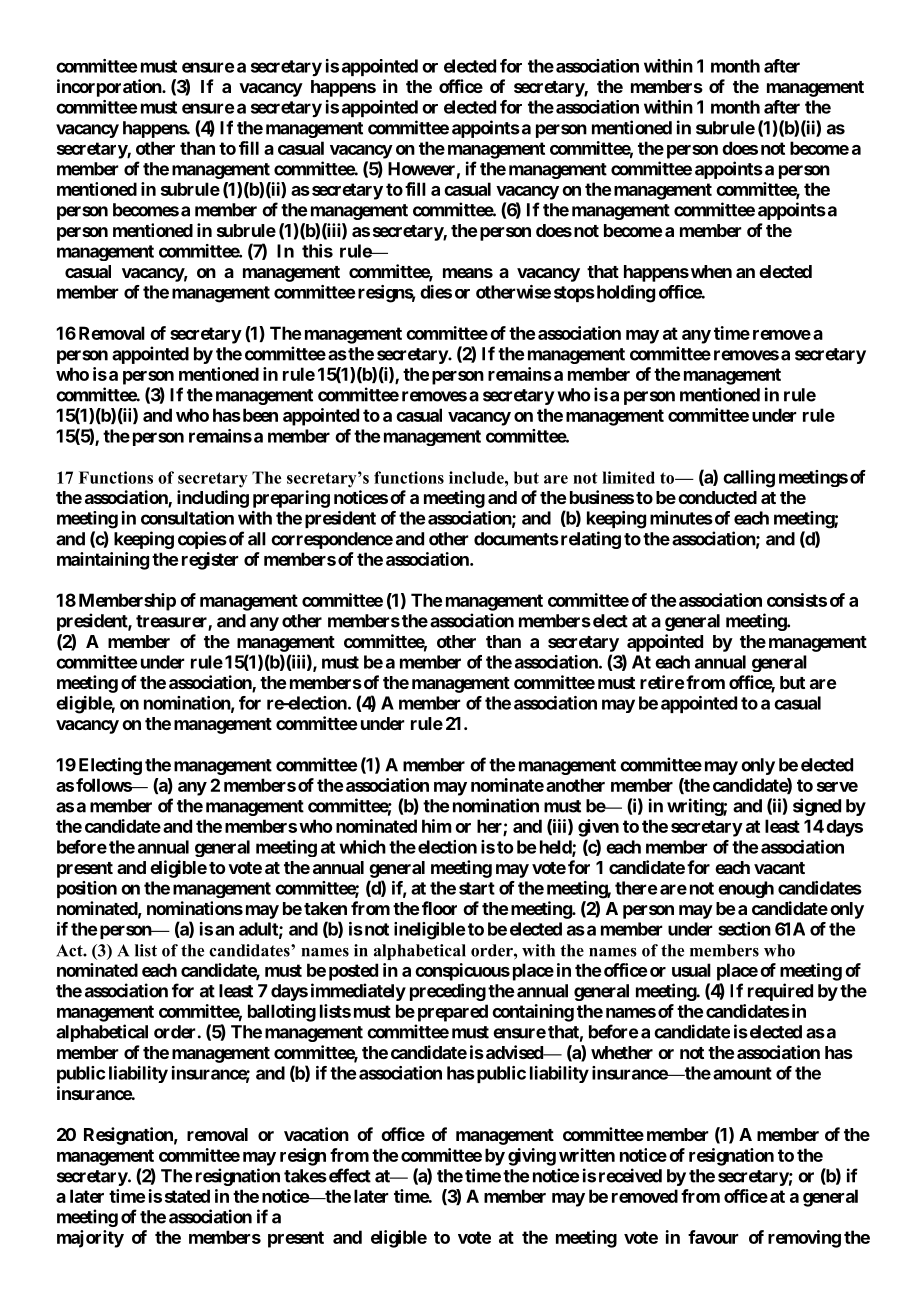 This screenshot has height=1308, width=924. I want to click on incorporation, so click(110, 88).
